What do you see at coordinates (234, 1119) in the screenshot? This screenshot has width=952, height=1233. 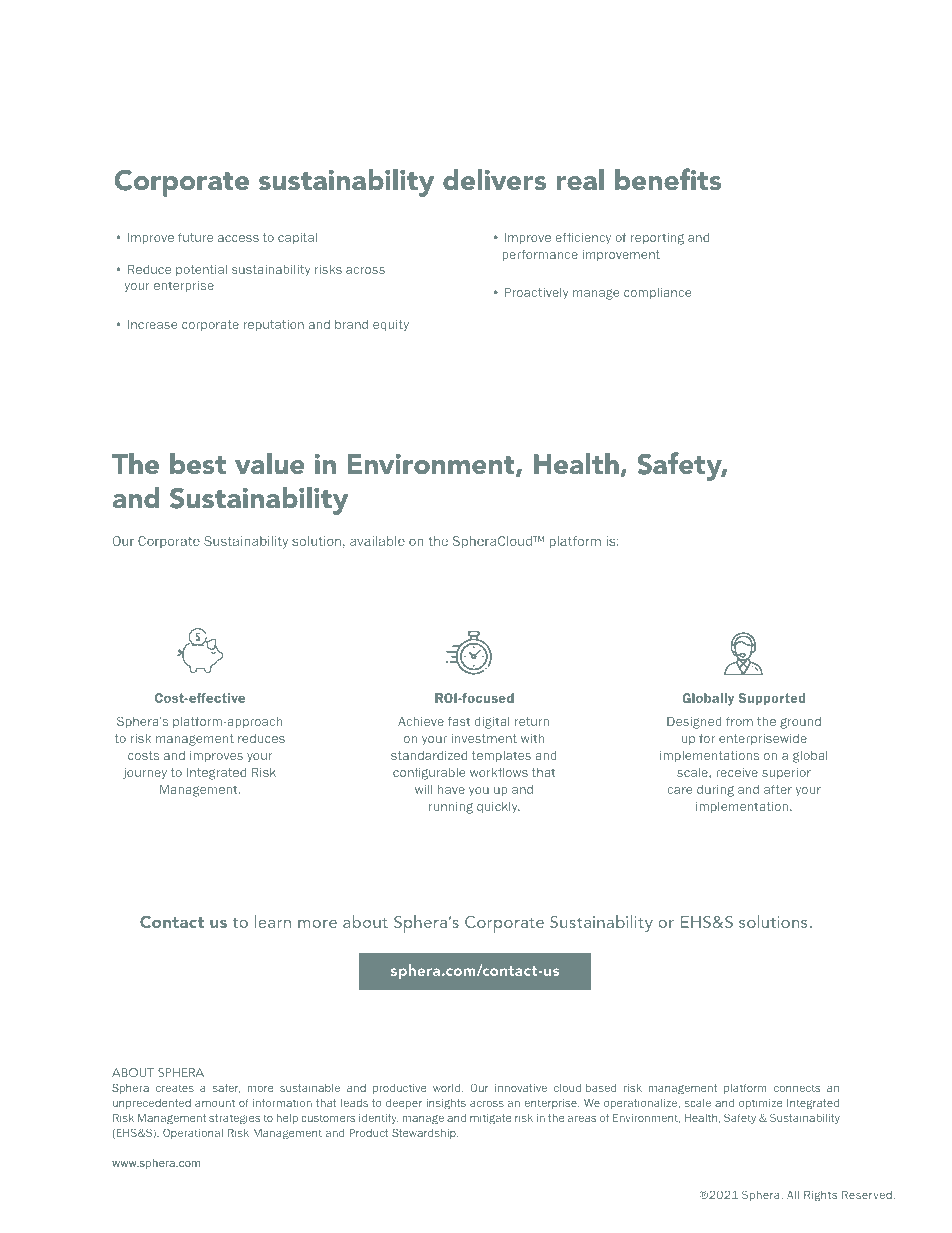 I see `strategies` at bounding box center [234, 1119].
